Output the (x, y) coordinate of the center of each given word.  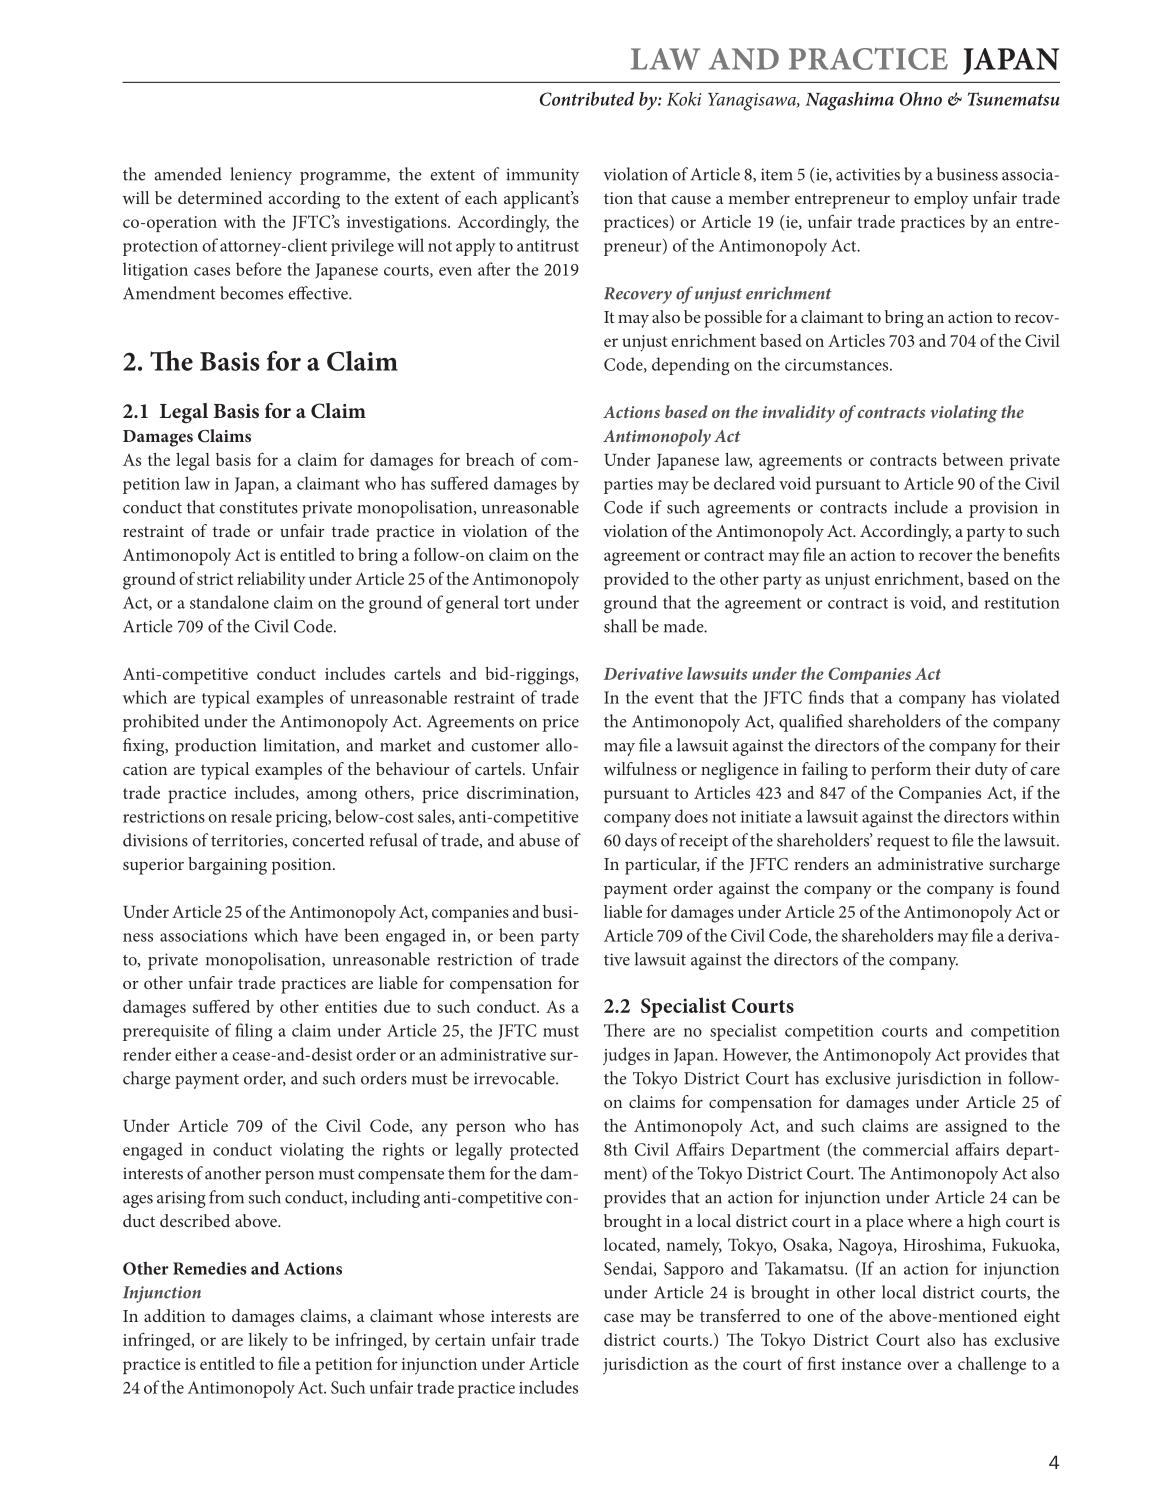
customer (505, 746)
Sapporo (694, 1270)
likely (268, 1342)
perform (901, 771)
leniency (261, 176)
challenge (992, 1366)
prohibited (161, 723)
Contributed (587, 99)
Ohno (921, 99)
